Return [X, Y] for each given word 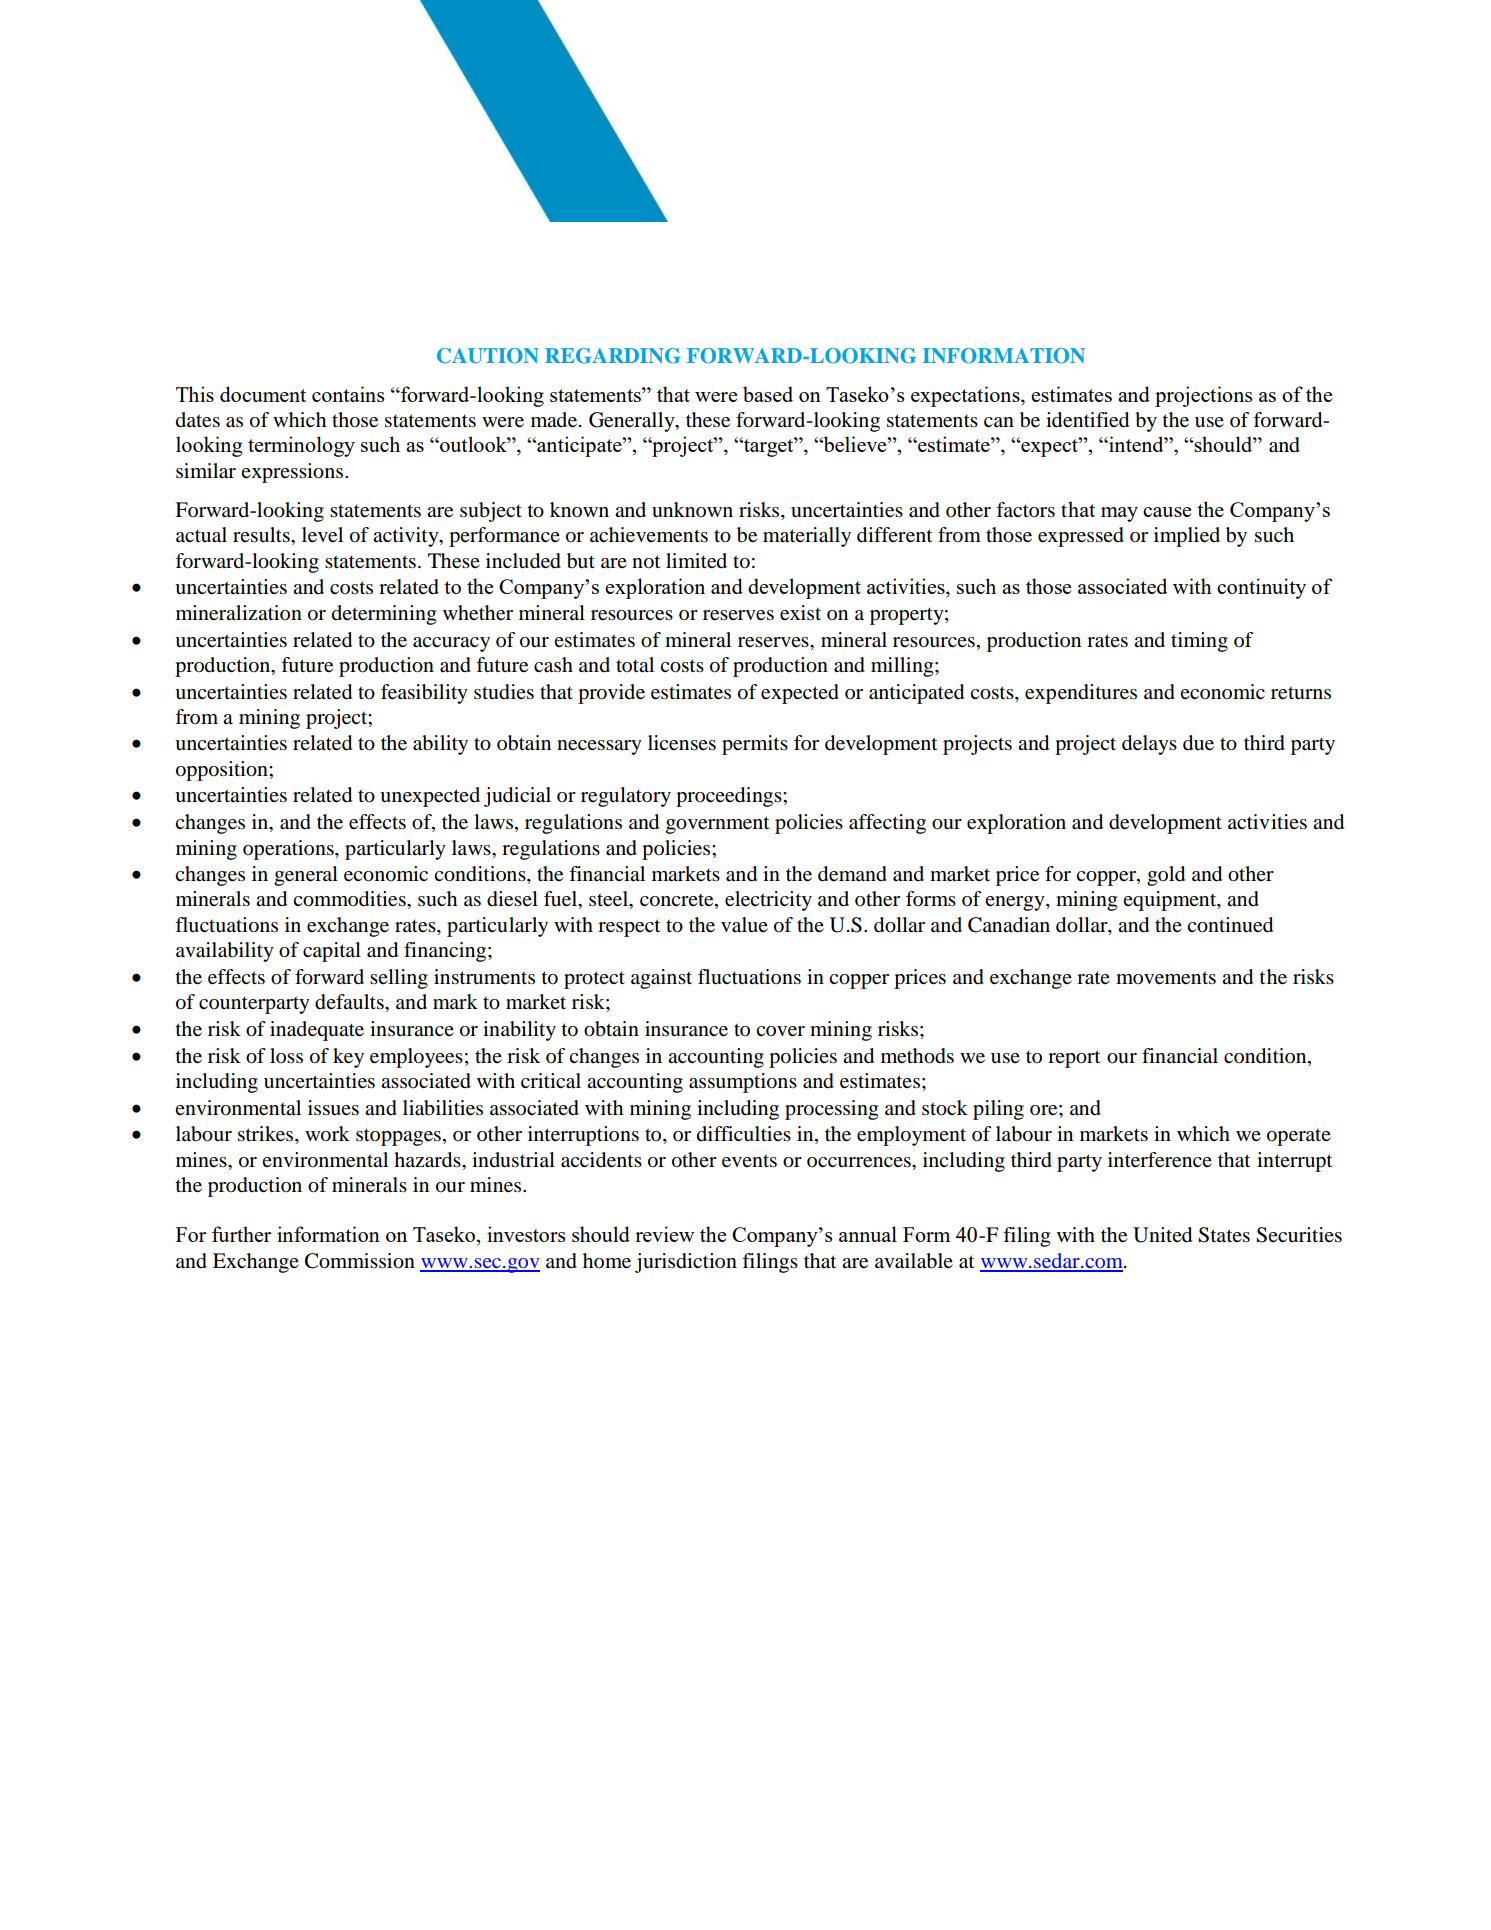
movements [1166, 978]
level [322, 535]
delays [1149, 745]
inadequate [317, 1031]
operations [289, 850]
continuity [1261, 588]
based [768, 394]
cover [780, 1031]
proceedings [730, 797]
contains [348, 394]
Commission [360, 1261]
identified [1087, 420]
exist [800, 613]
